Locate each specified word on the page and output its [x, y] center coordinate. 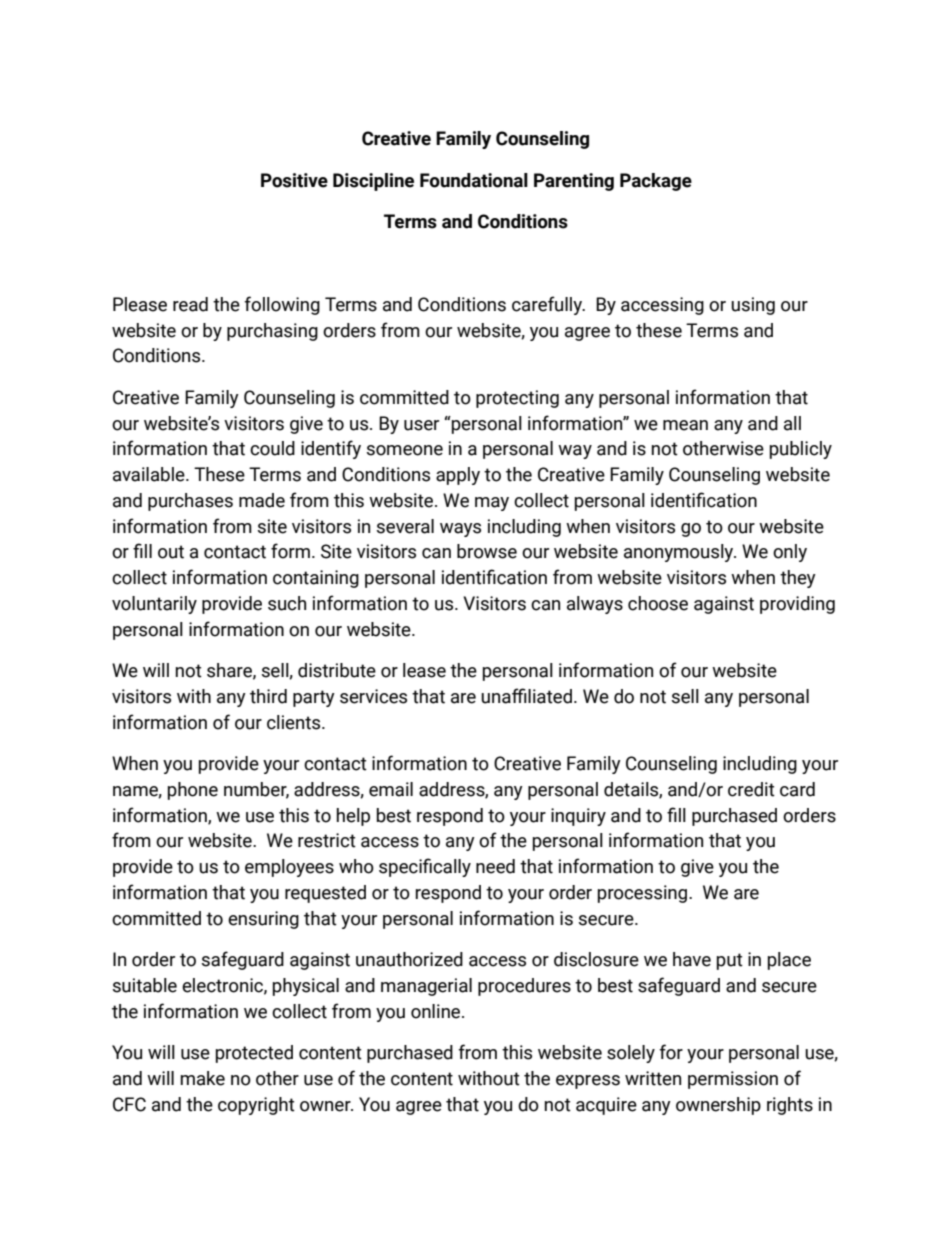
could [272, 448]
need [495, 866]
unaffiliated [526, 696]
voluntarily [154, 605]
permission [733, 1080]
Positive [294, 180]
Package [656, 182]
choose [658, 603]
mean [685, 425]
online [437, 1011]
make [202, 1078]
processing [644, 894]
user [421, 425]
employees [289, 868]
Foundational [474, 180]
